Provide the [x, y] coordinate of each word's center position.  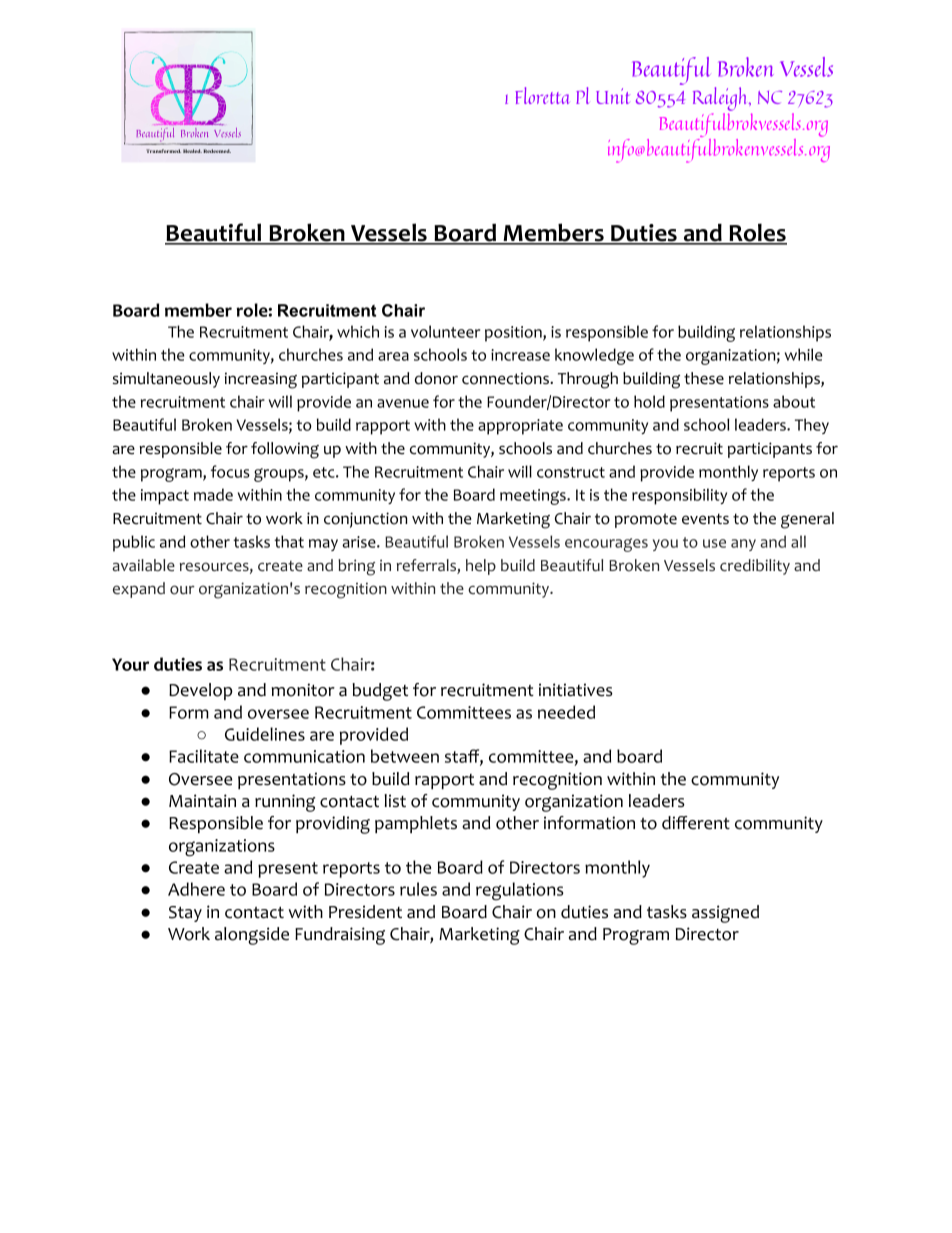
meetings [534, 497]
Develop [201, 691]
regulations [519, 891]
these [704, 378]
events [705, 519]
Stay [185, 914]
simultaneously [166, 380]
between [405, 756]
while [804, 354]
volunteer [445, 331]
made [213, 494]
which [358, 331]
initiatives [576, 690]
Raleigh [721, 100]
